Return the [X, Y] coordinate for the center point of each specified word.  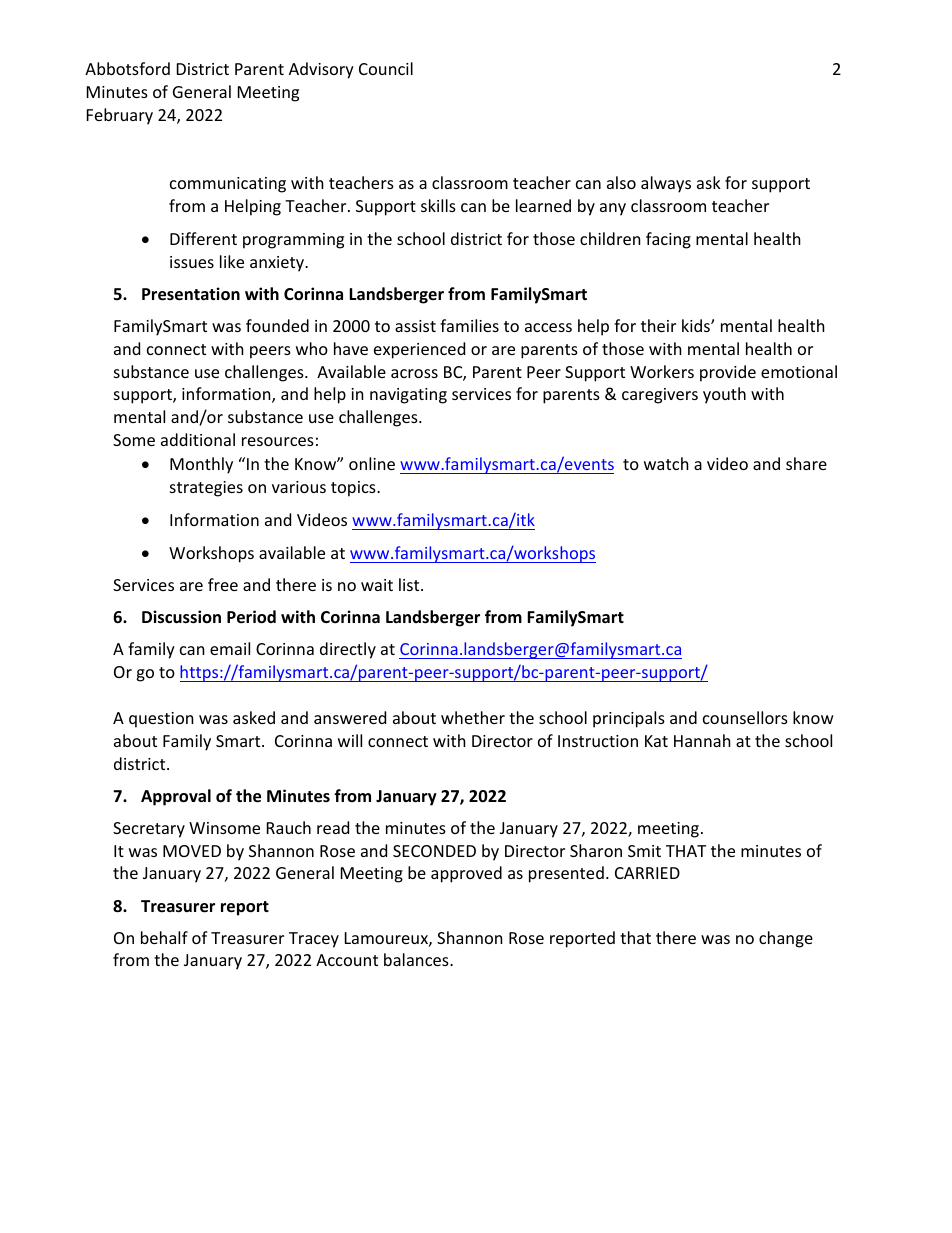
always [666, 184]
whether [473, 717]
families [469, 325]
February [120, 116]
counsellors [745, 717]
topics [354, 489]
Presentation [191, 294]
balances [417, 959]
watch [666, 463]
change [786, 939]
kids [697, 325]
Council [386, 68]
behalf [164, 937]
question [161, 720]
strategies [206, 489]
